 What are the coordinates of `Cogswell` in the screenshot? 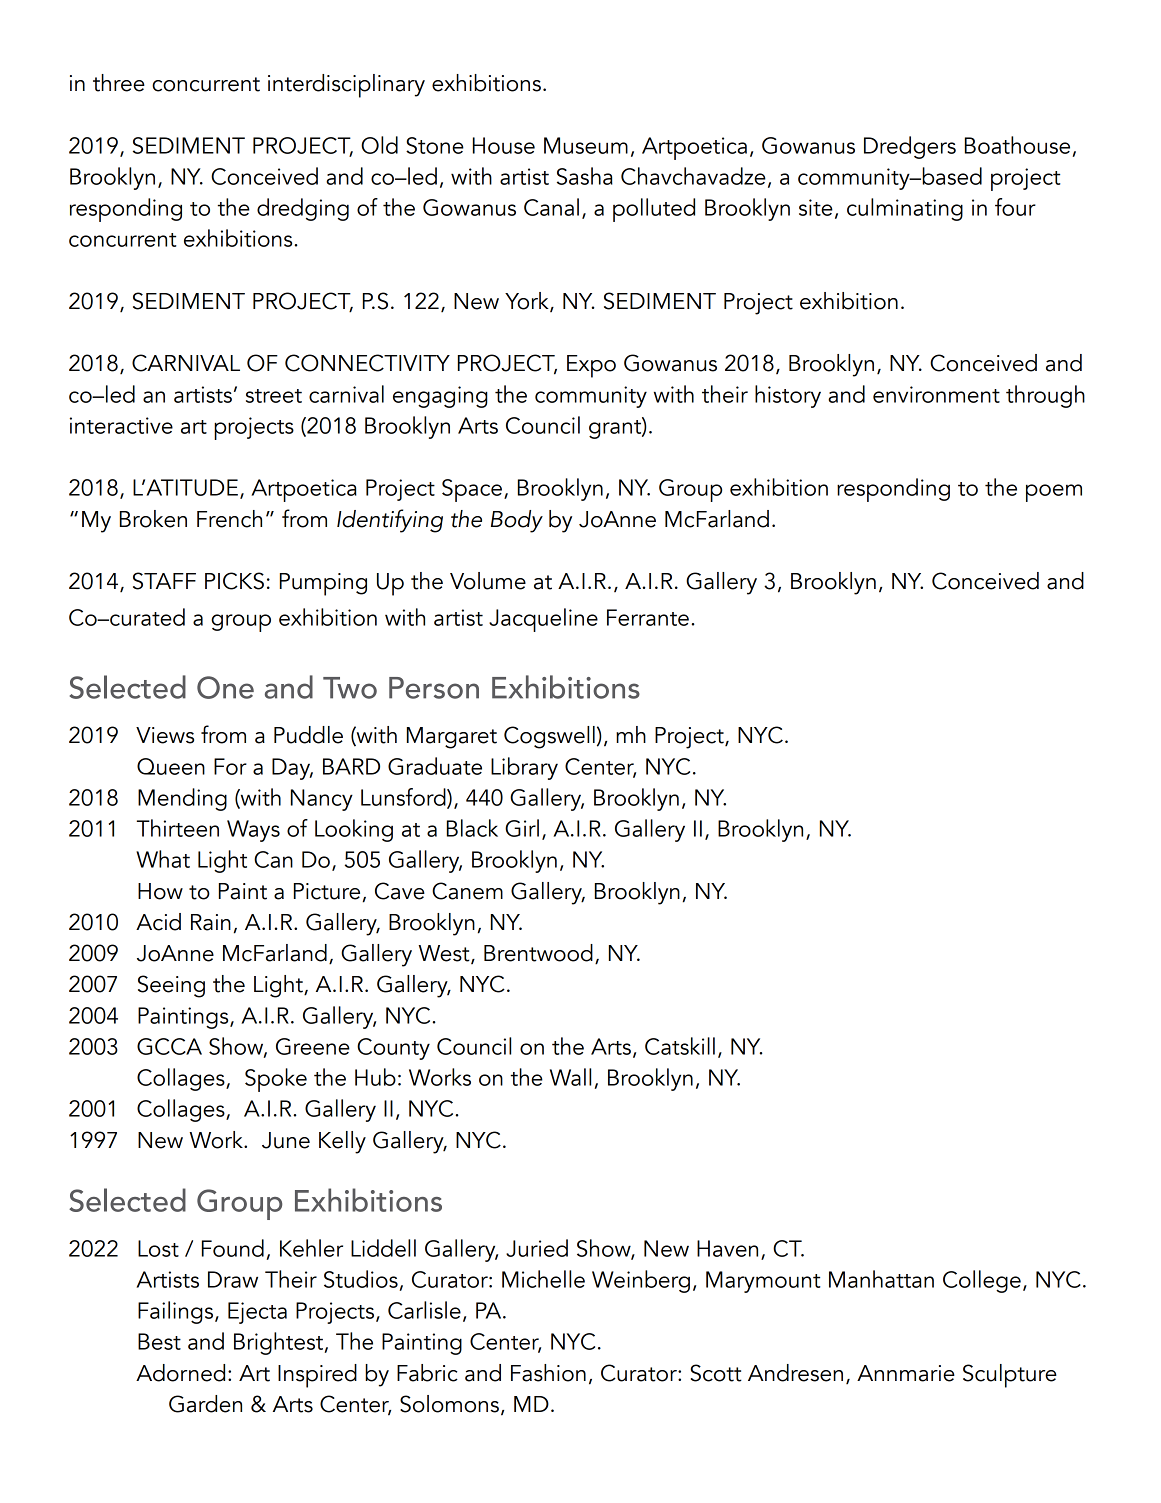 It's located at (549, 737).
